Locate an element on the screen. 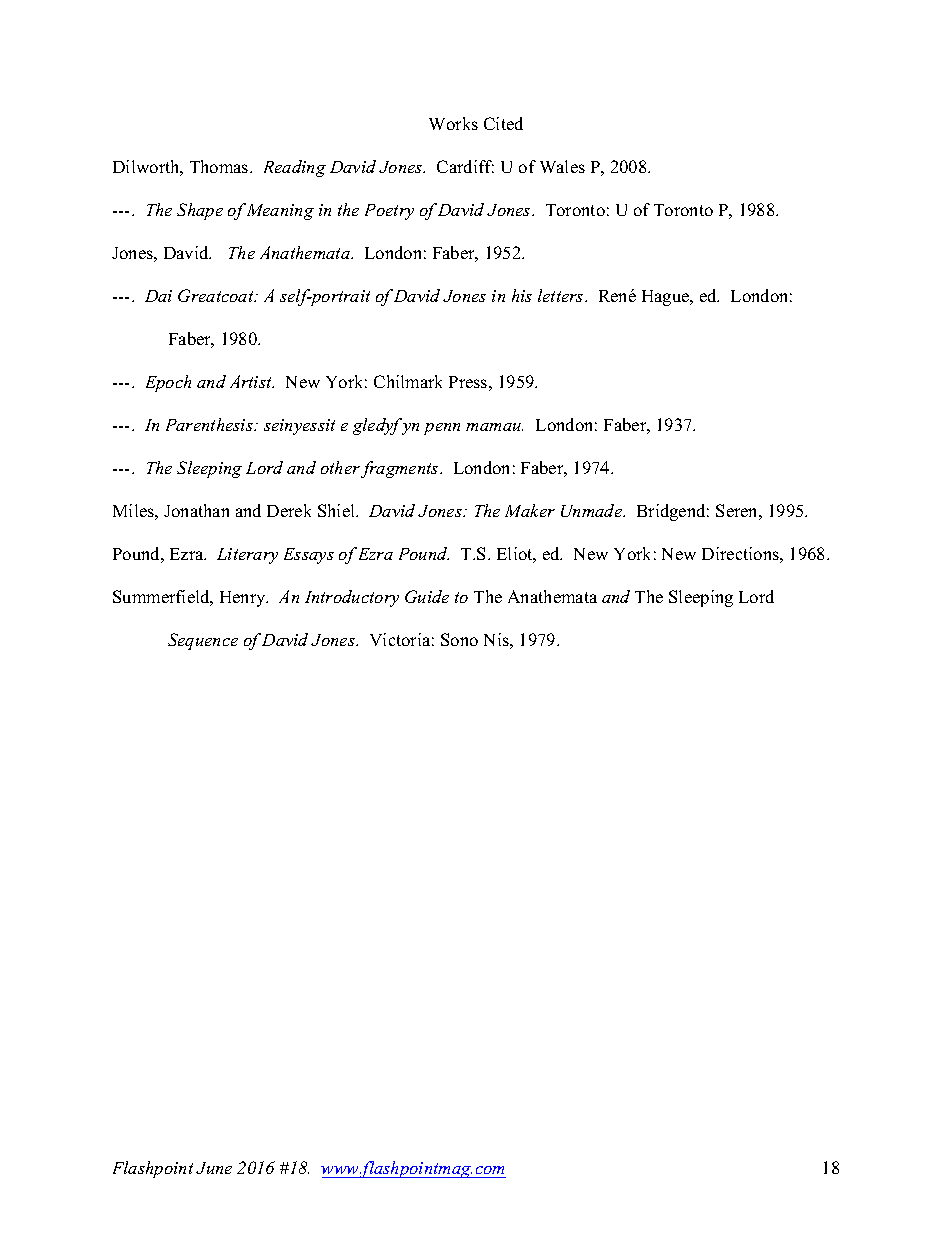 This screenshot has width=952, height=1233. Thomas is located at coordinates (220, 166).
